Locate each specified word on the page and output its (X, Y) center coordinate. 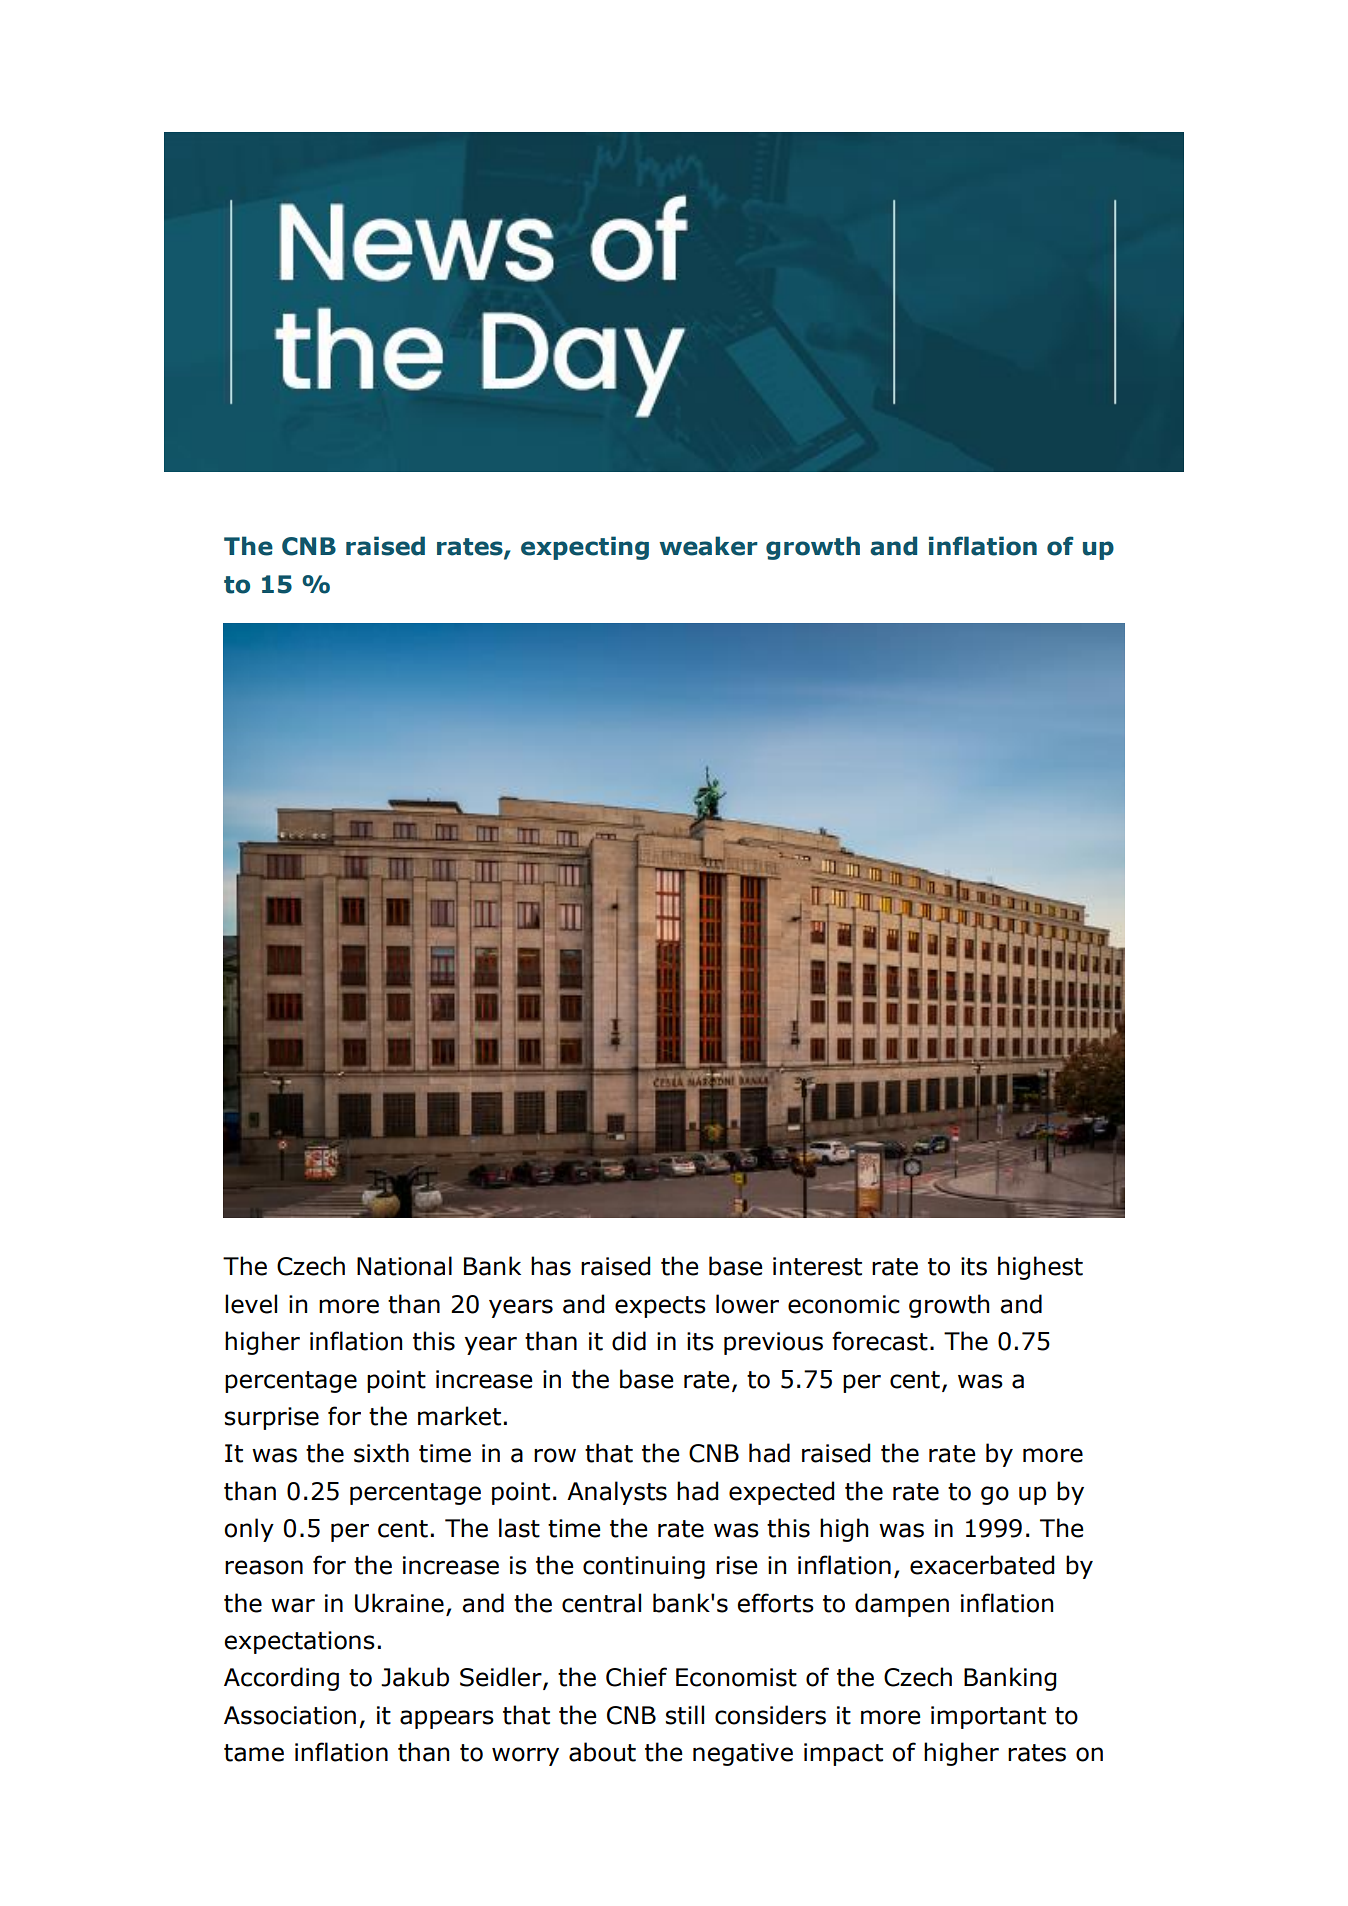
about (602, 1752)
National (404, 1266)
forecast (880, 1341)
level (251, 1304)
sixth (381, 1453)
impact (843, 1754)
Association (290, 1715)
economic (844, 1304)
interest (817, 1266)
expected (781, 1493)
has (551, 1266)
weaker (708, 546)
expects (660, 1307)
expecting (585, 548)
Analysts (617, 1493)
